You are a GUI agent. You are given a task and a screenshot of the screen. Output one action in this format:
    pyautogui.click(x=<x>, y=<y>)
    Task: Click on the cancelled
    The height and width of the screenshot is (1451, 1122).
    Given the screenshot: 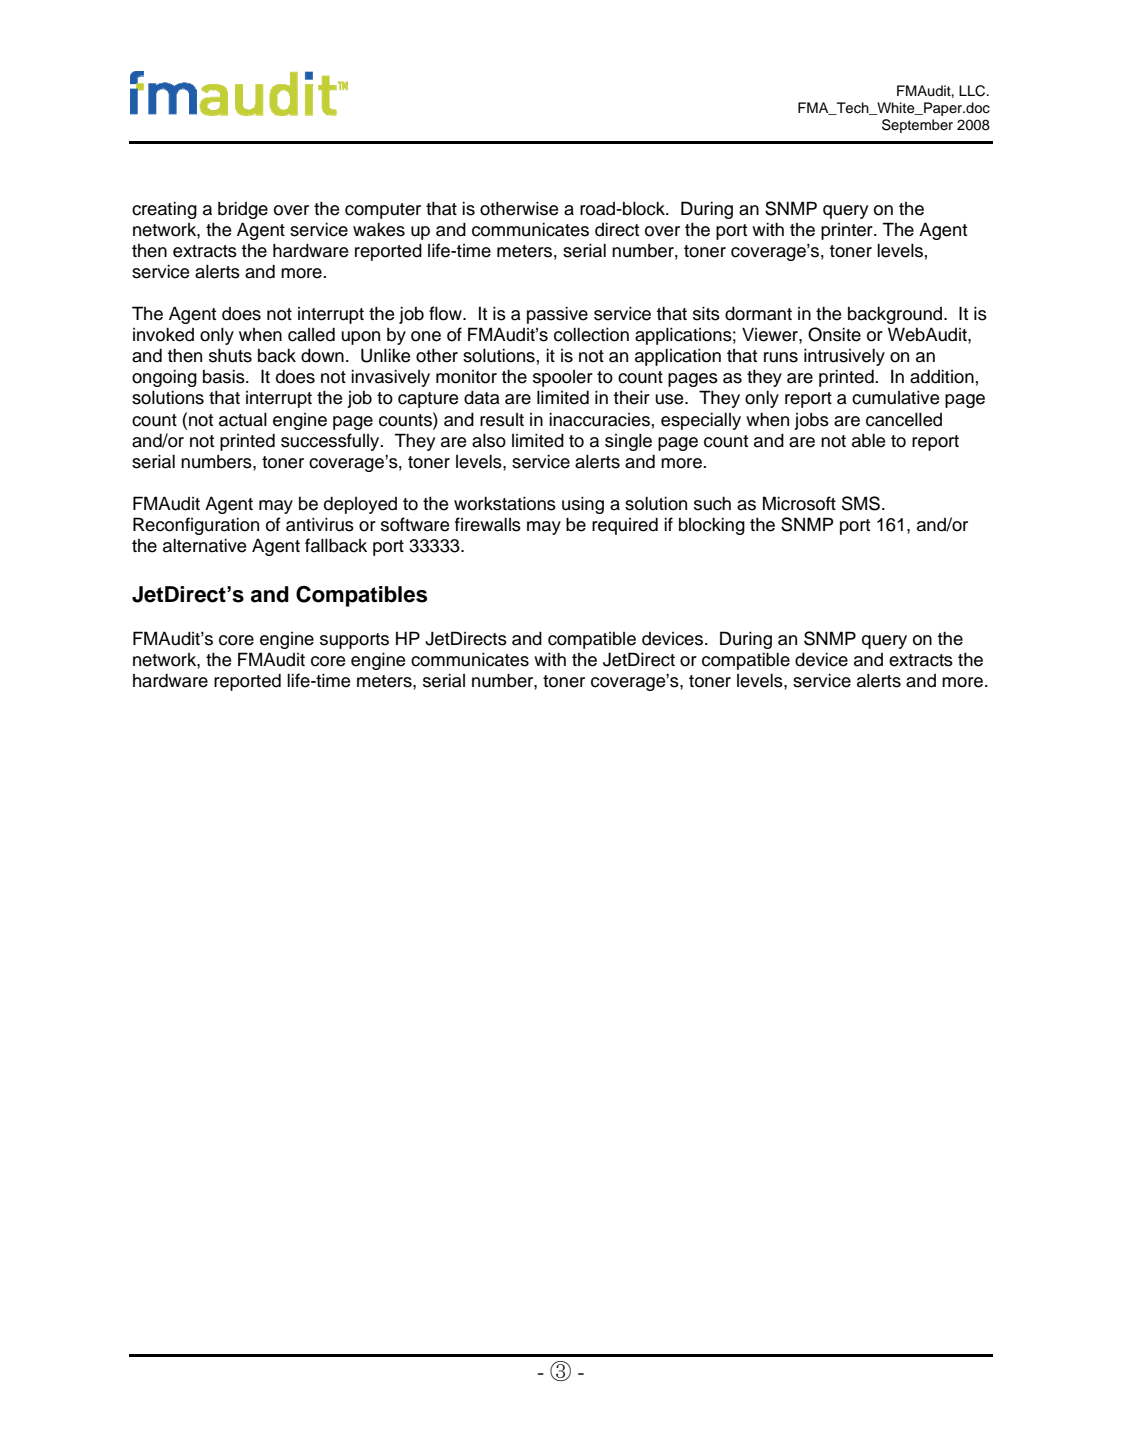 What is the action you would take?
    pyautogui.click(x=904, y=419)
